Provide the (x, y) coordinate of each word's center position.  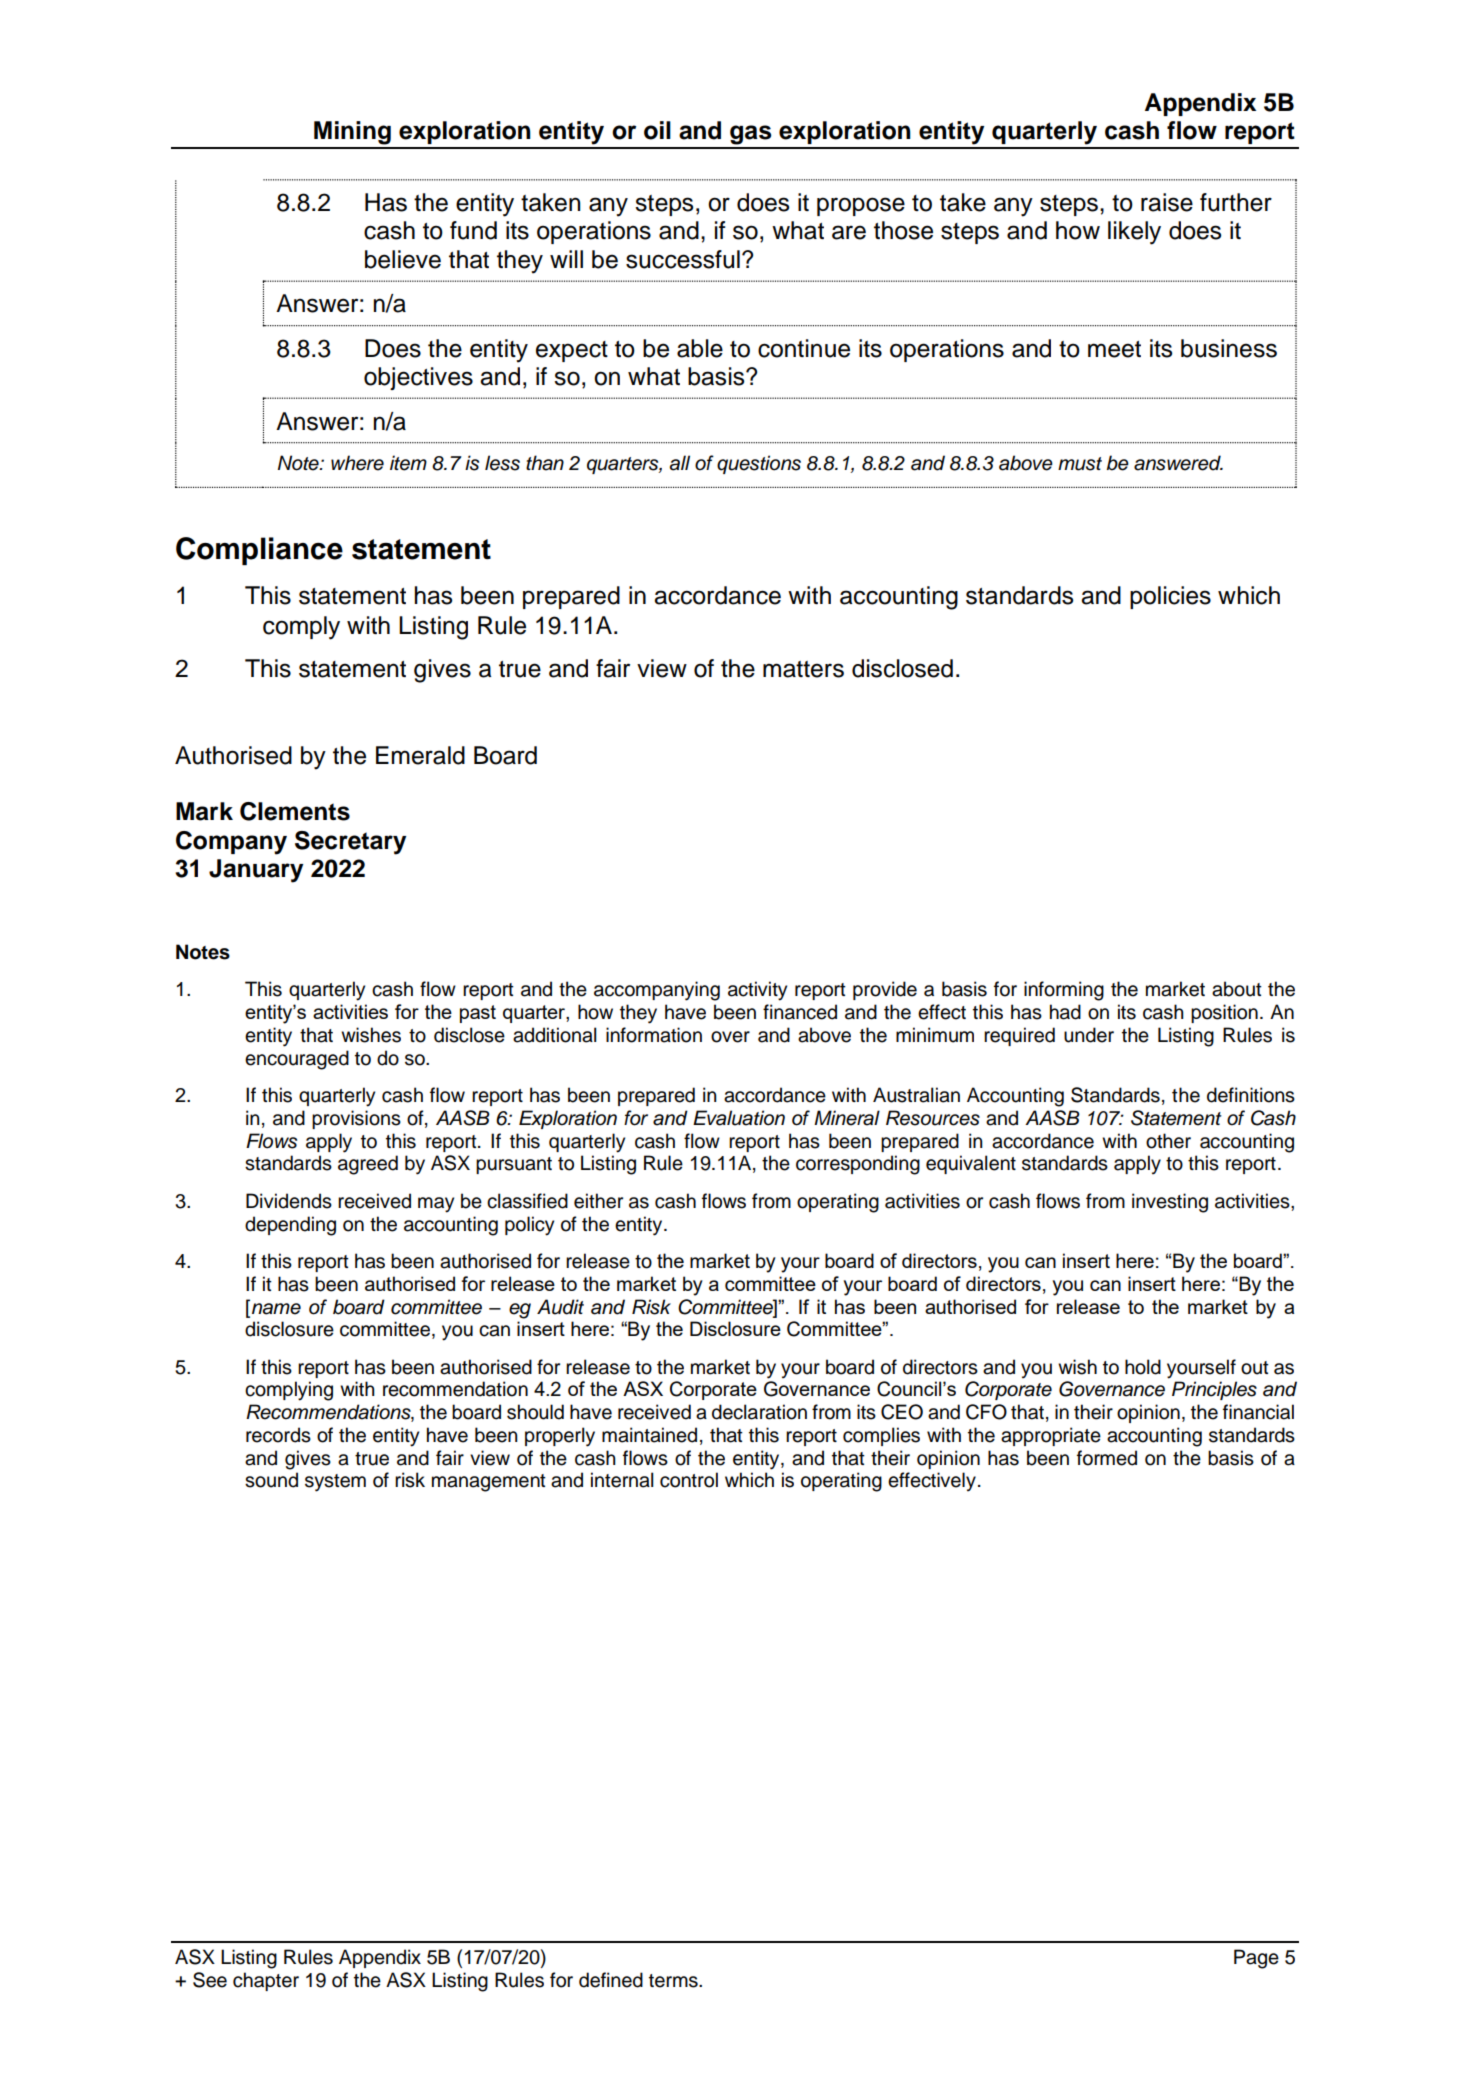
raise (1167, 202)
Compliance (259, 551)
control (689, 1480)
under (1089, 1035)
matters (803, 669)
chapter (266, 1981)
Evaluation (739, 1118)
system (335, 1483)
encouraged (297, 1060)
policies (1170, 597)
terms (674, 1981)
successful (683, 259)
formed (1107, 1458)
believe (403, 259)
